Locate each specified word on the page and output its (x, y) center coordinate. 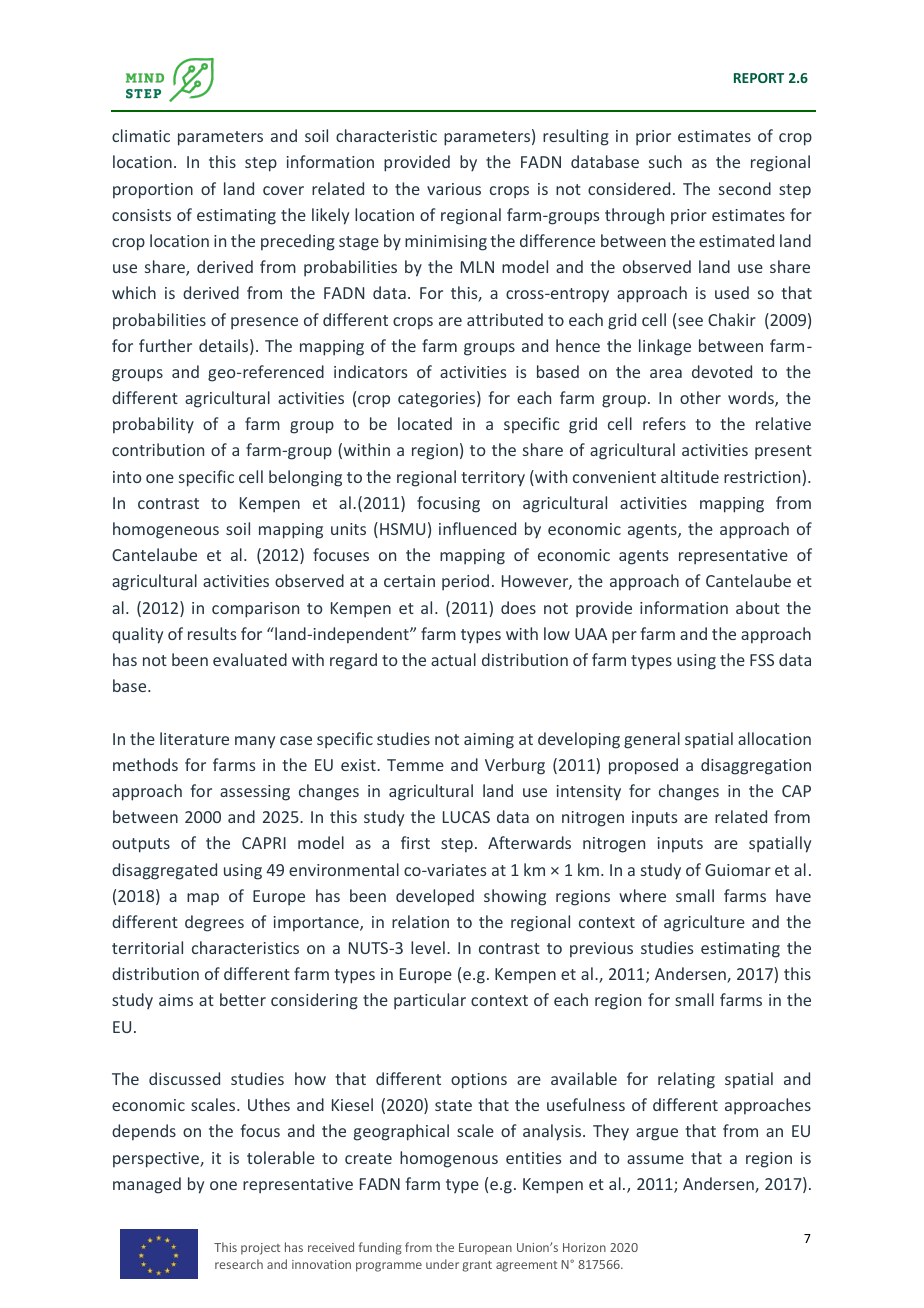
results (212, 633)
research (239, 1264)
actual (453, 659)
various (454, 189)
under (442, 1264)
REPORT (759, 78)
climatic (141, 135)
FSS (762, 660)
